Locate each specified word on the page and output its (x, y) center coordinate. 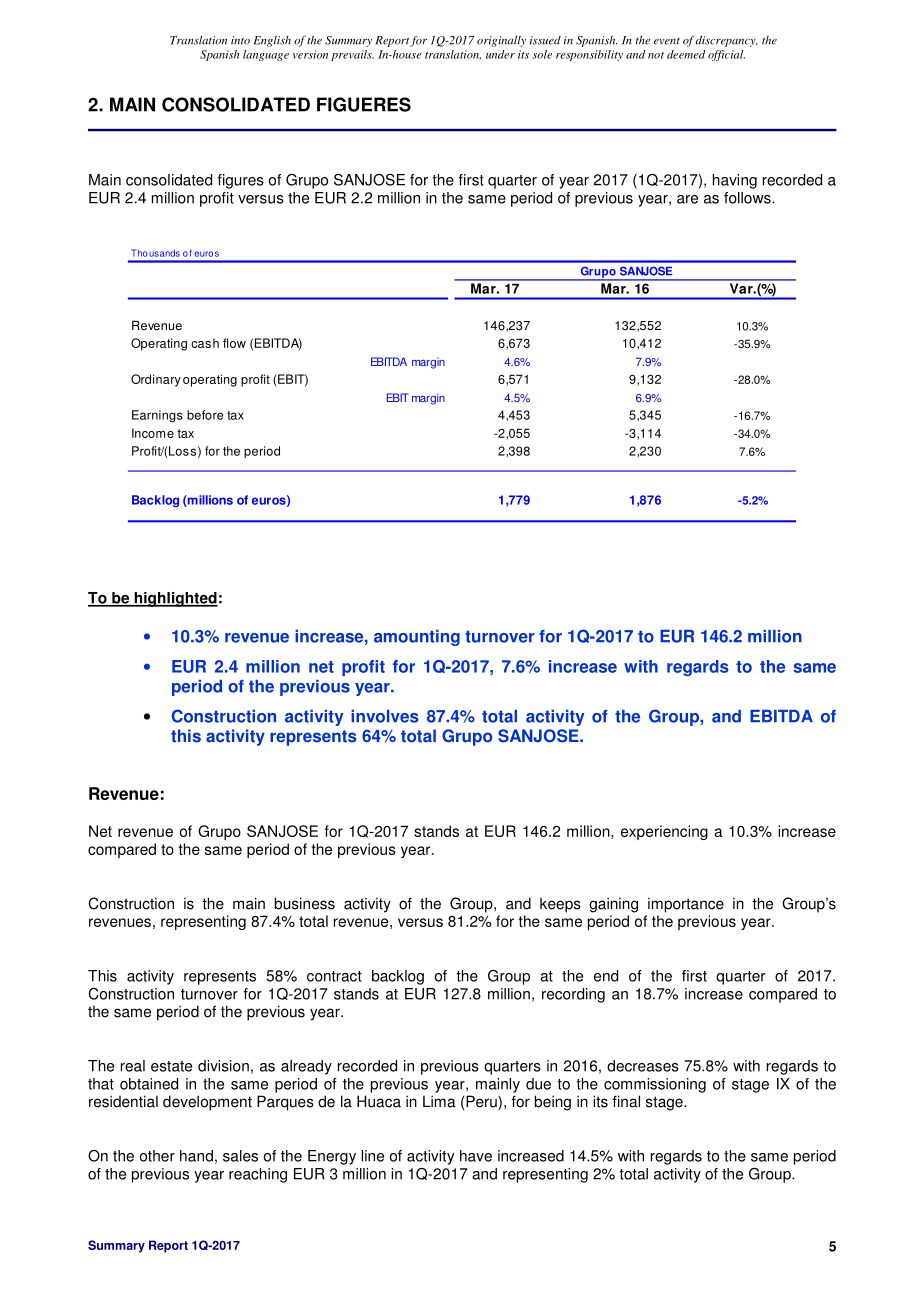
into (240, 40)
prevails (352, 55)
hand (196, 1156)
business (305, 903)
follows (748, 198)
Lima (439, 1101)
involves (385, 716)
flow (234, 343)
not (656, 55)
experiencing (664, 832)
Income (153, 433)
